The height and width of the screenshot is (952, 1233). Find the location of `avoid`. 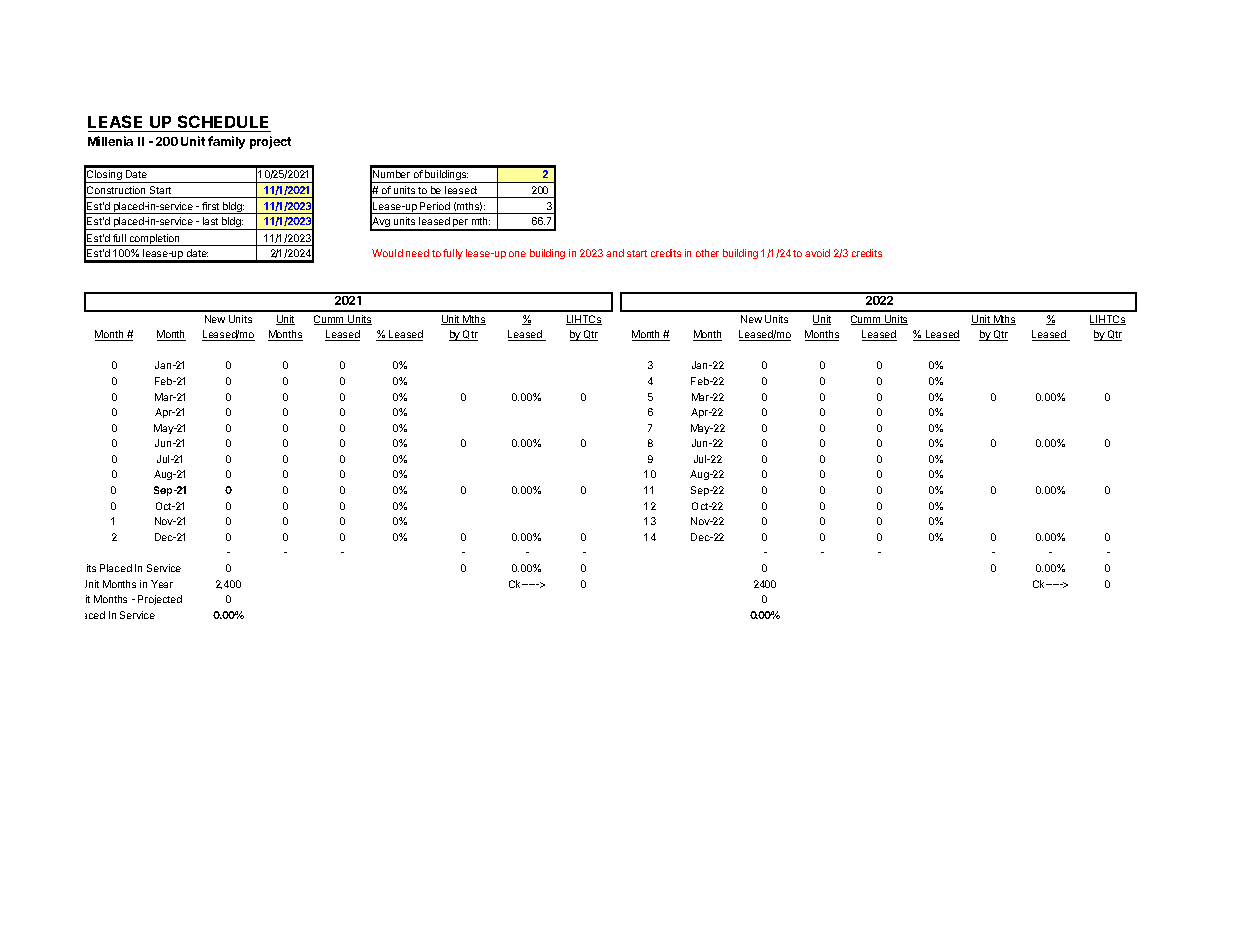

avoid is located at coordinates (817, 253).
